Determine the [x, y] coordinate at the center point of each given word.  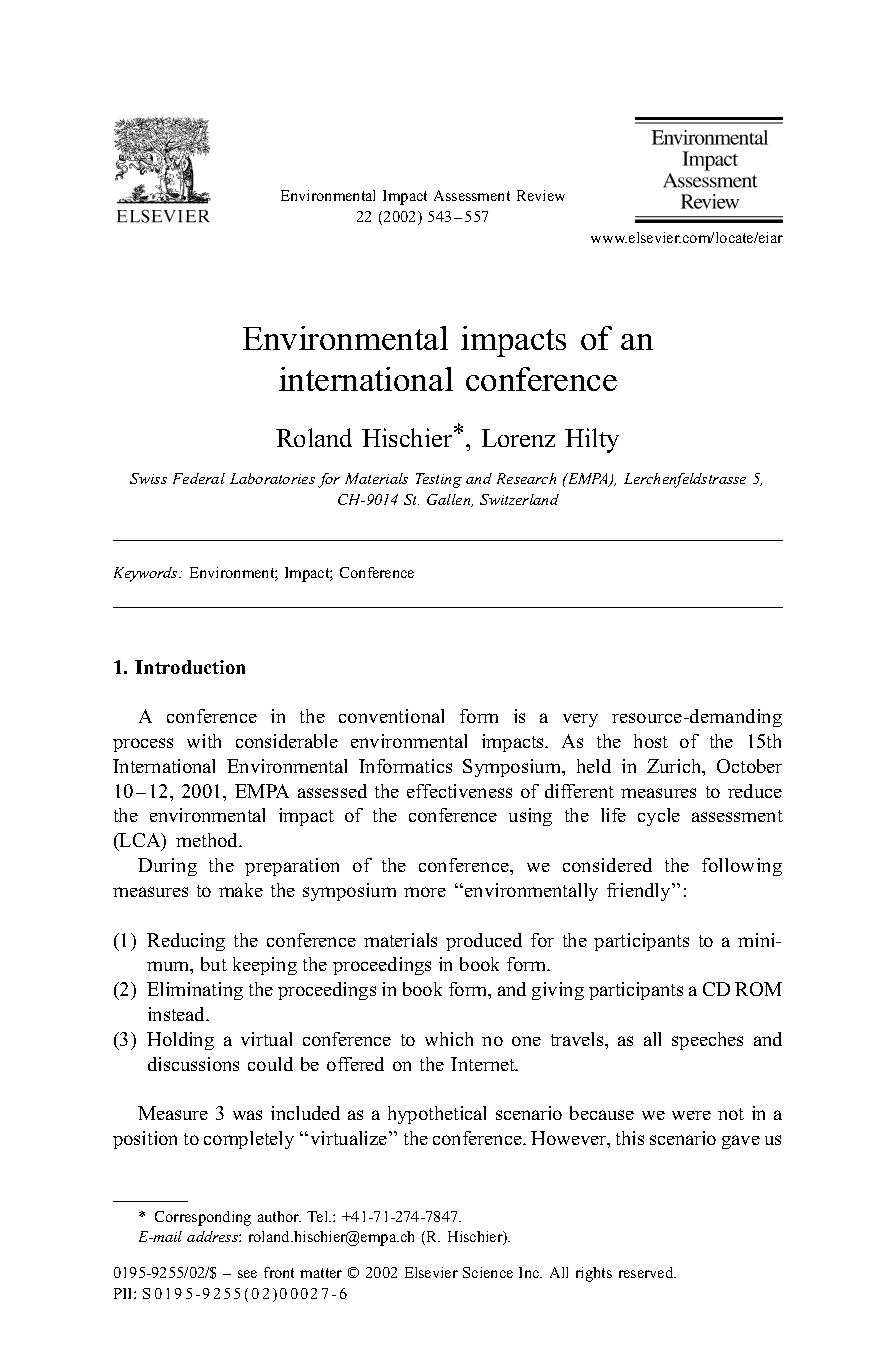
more [425, 892]
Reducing [186, 942]
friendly [640, 892]
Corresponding [203, 1218]
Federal [199, 478]
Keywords [147, 574]
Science [488, 1272]
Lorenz [518, 438]
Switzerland [519, 499]
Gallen [450, 500]
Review [541, 195]
